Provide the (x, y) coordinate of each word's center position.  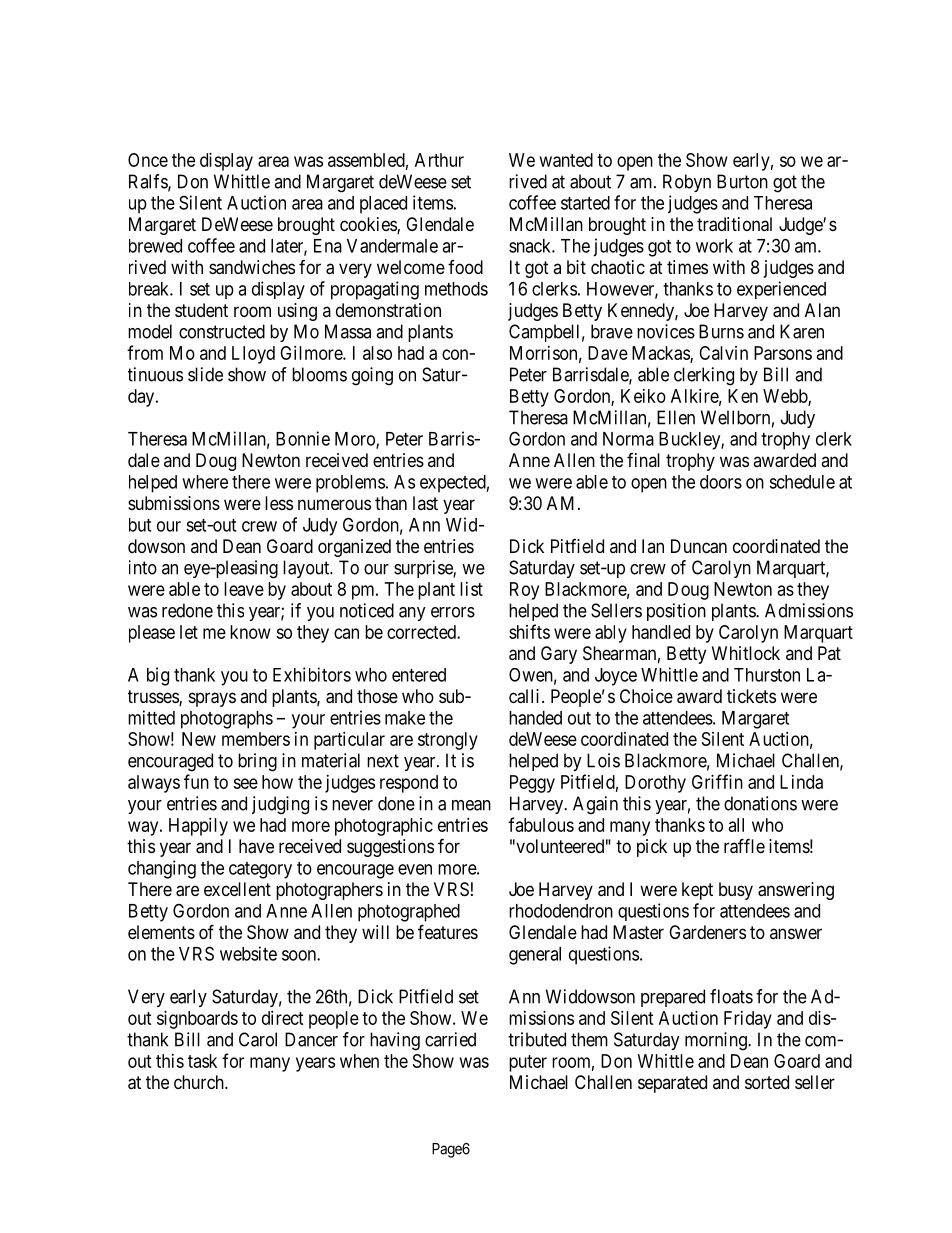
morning (717, 1041)
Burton (742, 181)
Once (148, 160)
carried (450, 1039)
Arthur (439, 160)
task (202, 1061)
